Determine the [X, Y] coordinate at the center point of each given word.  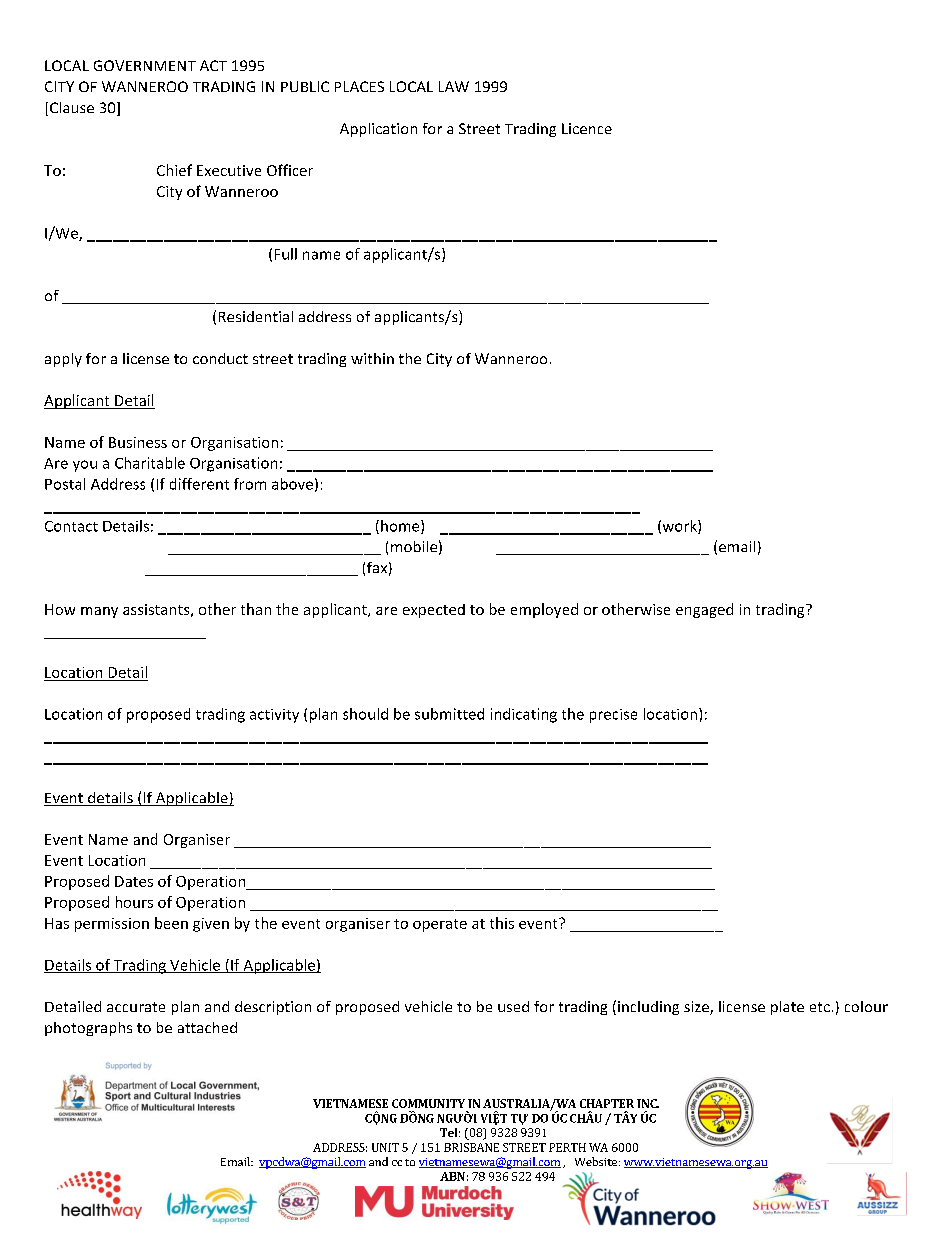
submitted [449, 714]
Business [138, 442]
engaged [704, 610]
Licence [587, 128]
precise [613, 716]
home [401, 527]
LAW [454, 86]
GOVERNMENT [145, 65]
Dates [134, 881]
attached [207, 1027]
